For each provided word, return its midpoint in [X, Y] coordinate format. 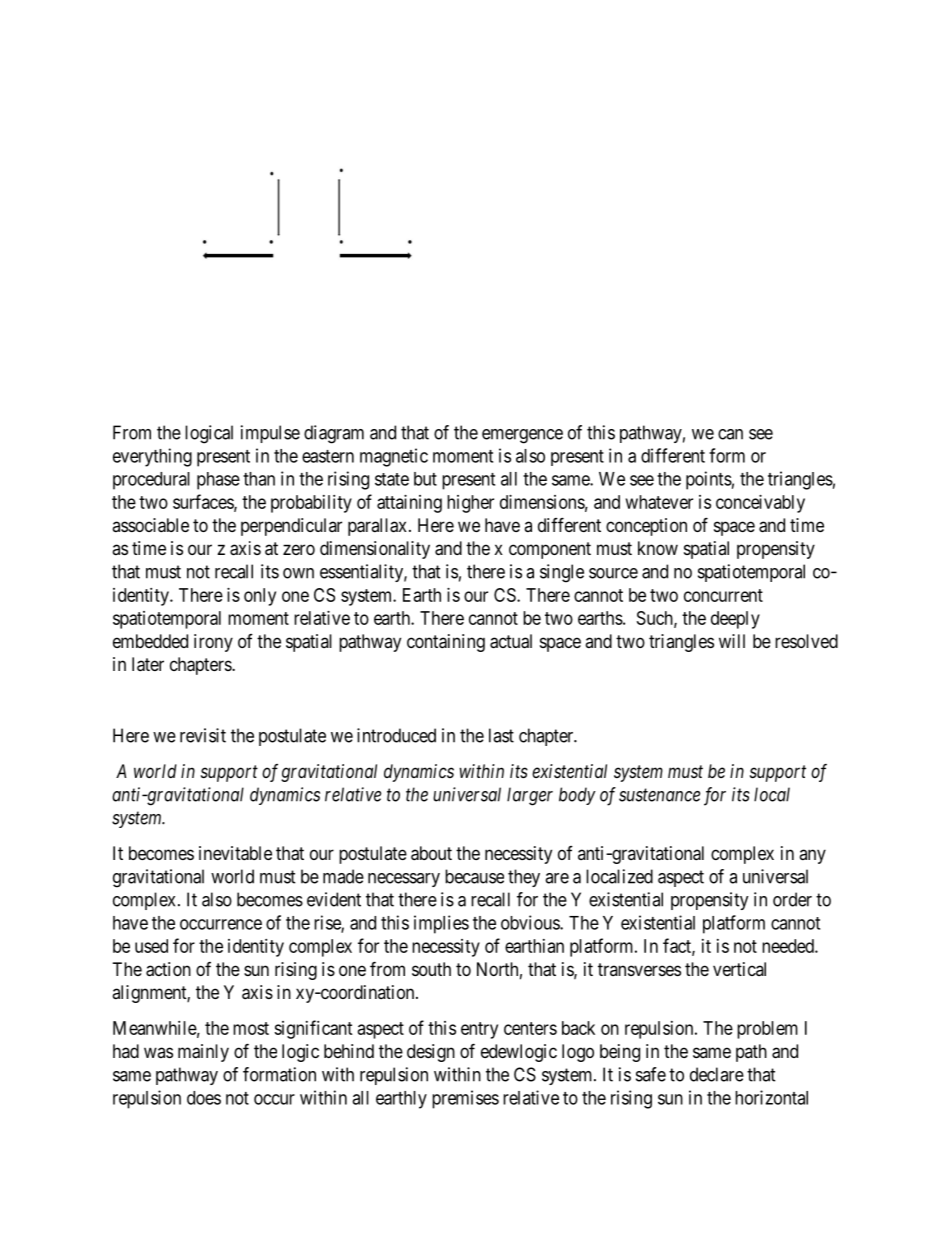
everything [152, 457]
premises [465, 1099]
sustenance [659, 795]
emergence [522, 436]
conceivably [760, 504]
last [501, 735]
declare [717, 1074]
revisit [203, 735]
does [204, 1098]
